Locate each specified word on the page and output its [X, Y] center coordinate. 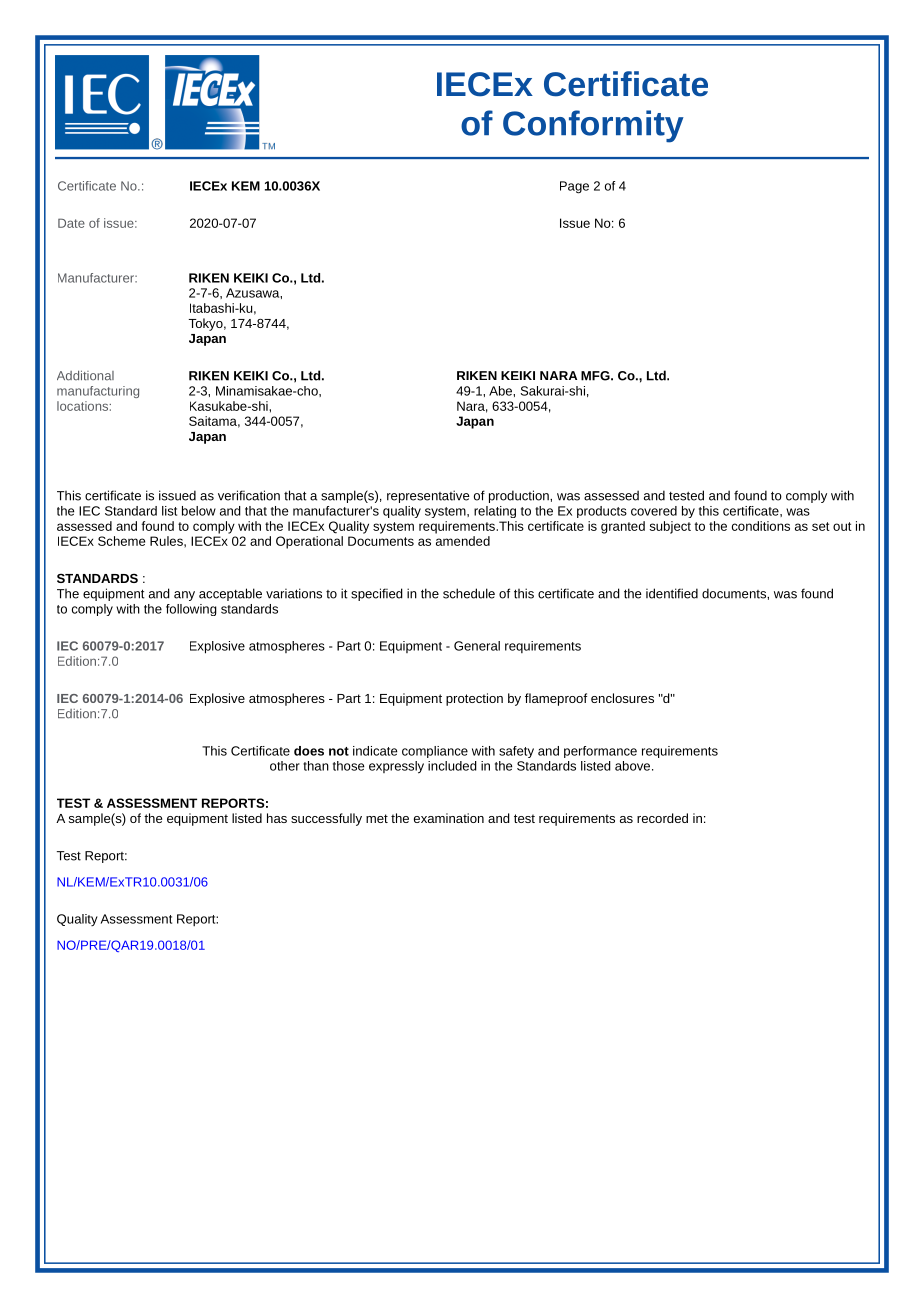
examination [449, 818]
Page [574, 187]
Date [71, 223]
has [277, 818]
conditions [761, 526]
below [199, 511]
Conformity [593, 126]
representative [428, 496]
